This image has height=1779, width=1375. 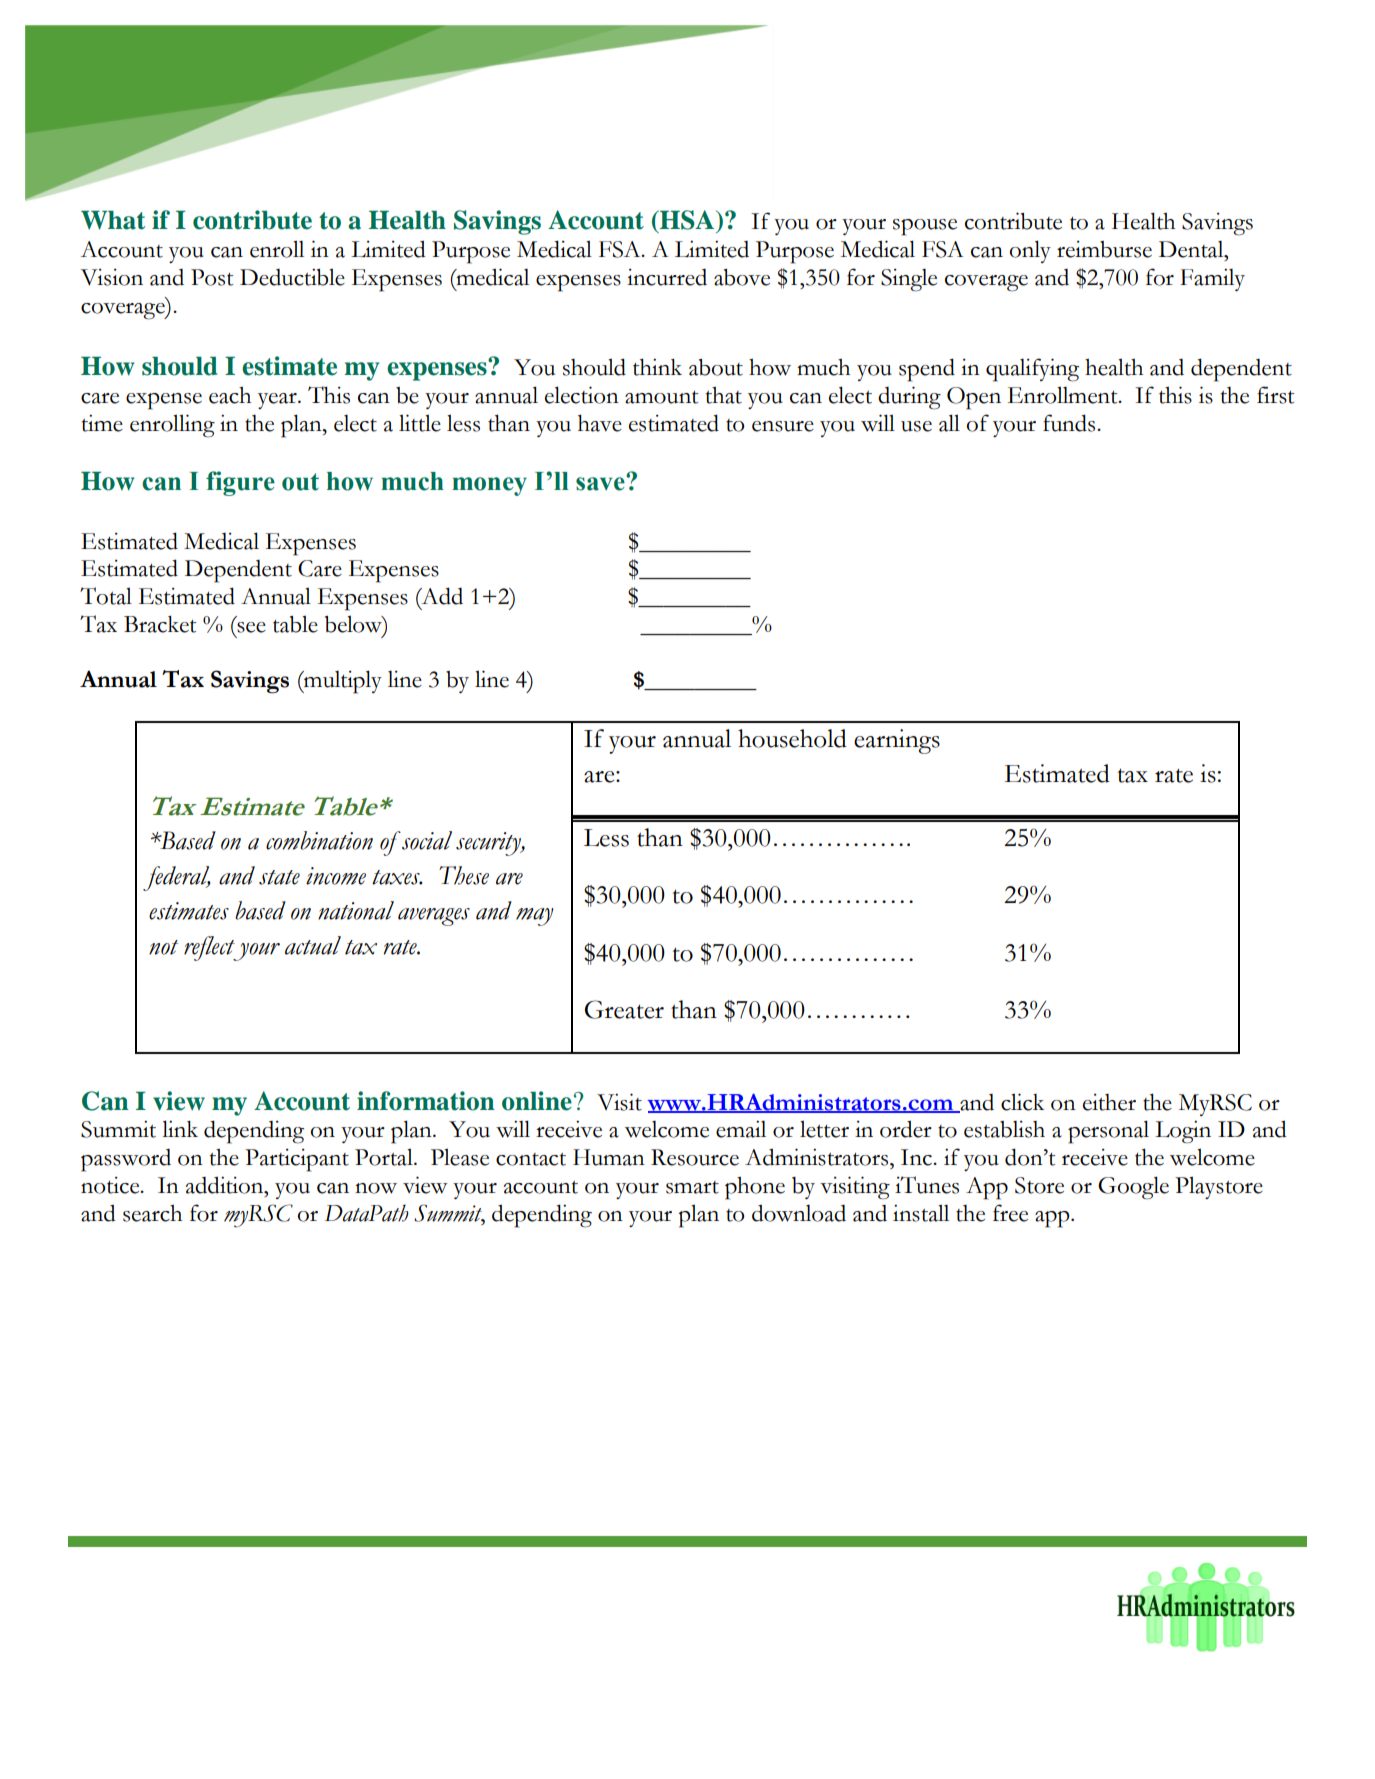 What do you see at coordinates (601, 483) in the image?
I see `save` at bounding box center [601, 483].
